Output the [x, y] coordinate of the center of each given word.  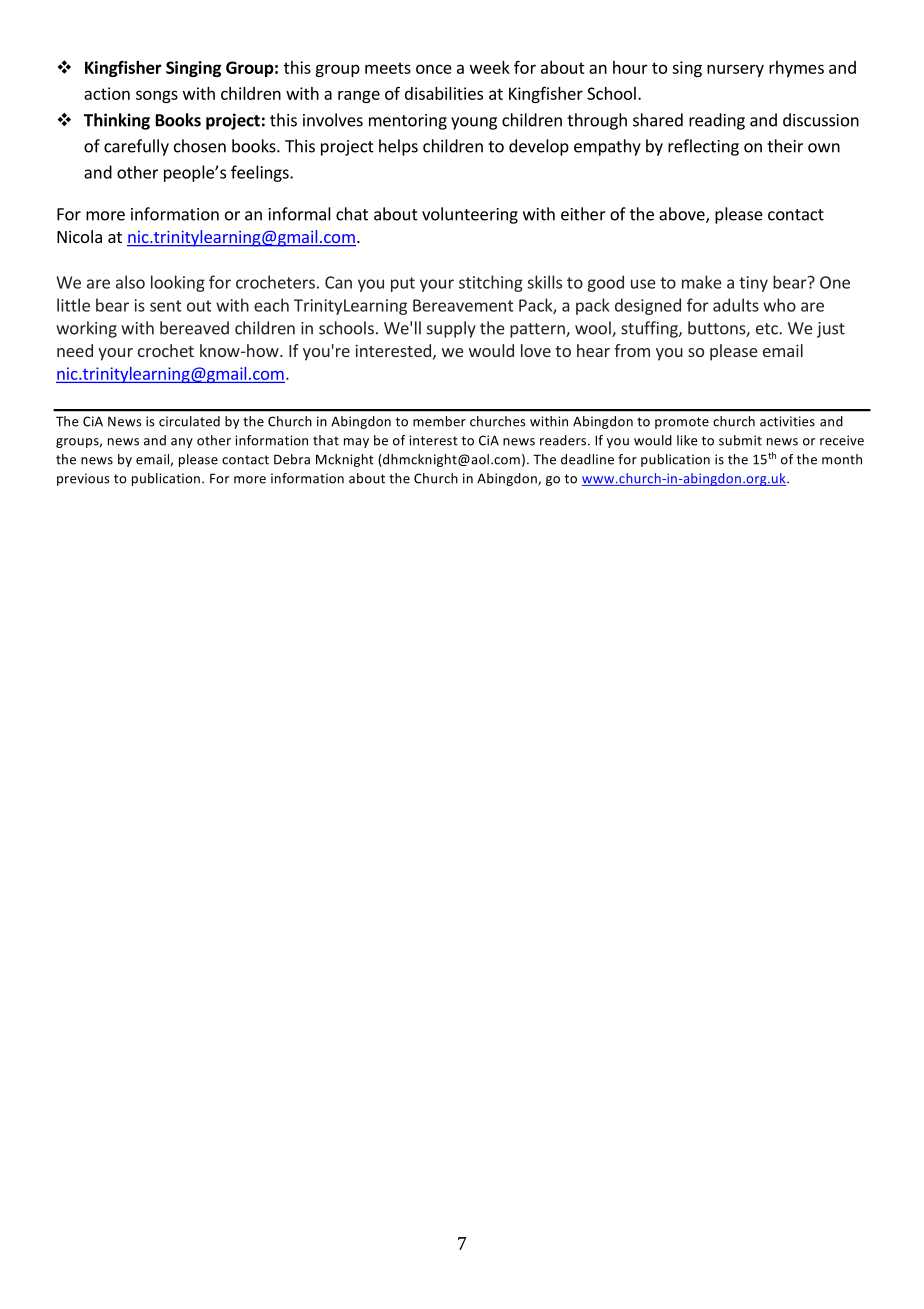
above [683, 215]
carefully [136, 147]
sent [165, 306]
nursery [735, 70]
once [434, 69]
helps [398, 147]
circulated [189, 421]
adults [736, 305]
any [182, 443]
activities [787, 421]
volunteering [470, 215]
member [439, 421]
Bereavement [463, 305]
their [785, 146]
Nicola [79, 236]
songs [157, 96]
